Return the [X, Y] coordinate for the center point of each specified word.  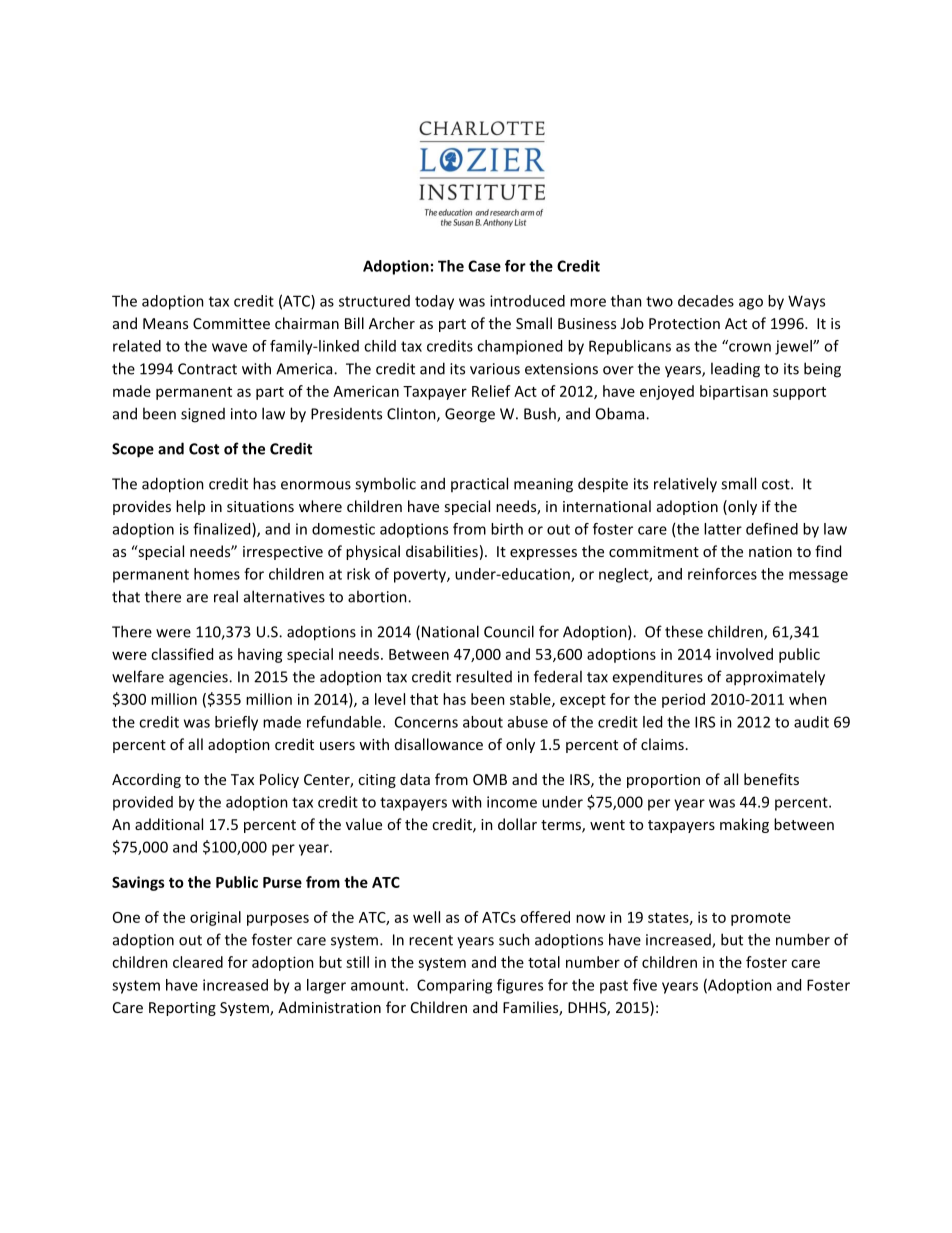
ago [751, 304]
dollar [517, 824]
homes [217, 574]
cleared [198, 962]
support [799, 393]
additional [169, 824]
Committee [231, 323]
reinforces [722, 574]
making [744, 825]
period [683, 700]
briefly [236, 723]
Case [484, 266]
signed [203, 415]
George [470, 415]
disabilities [442, 551]
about [483, 722]
